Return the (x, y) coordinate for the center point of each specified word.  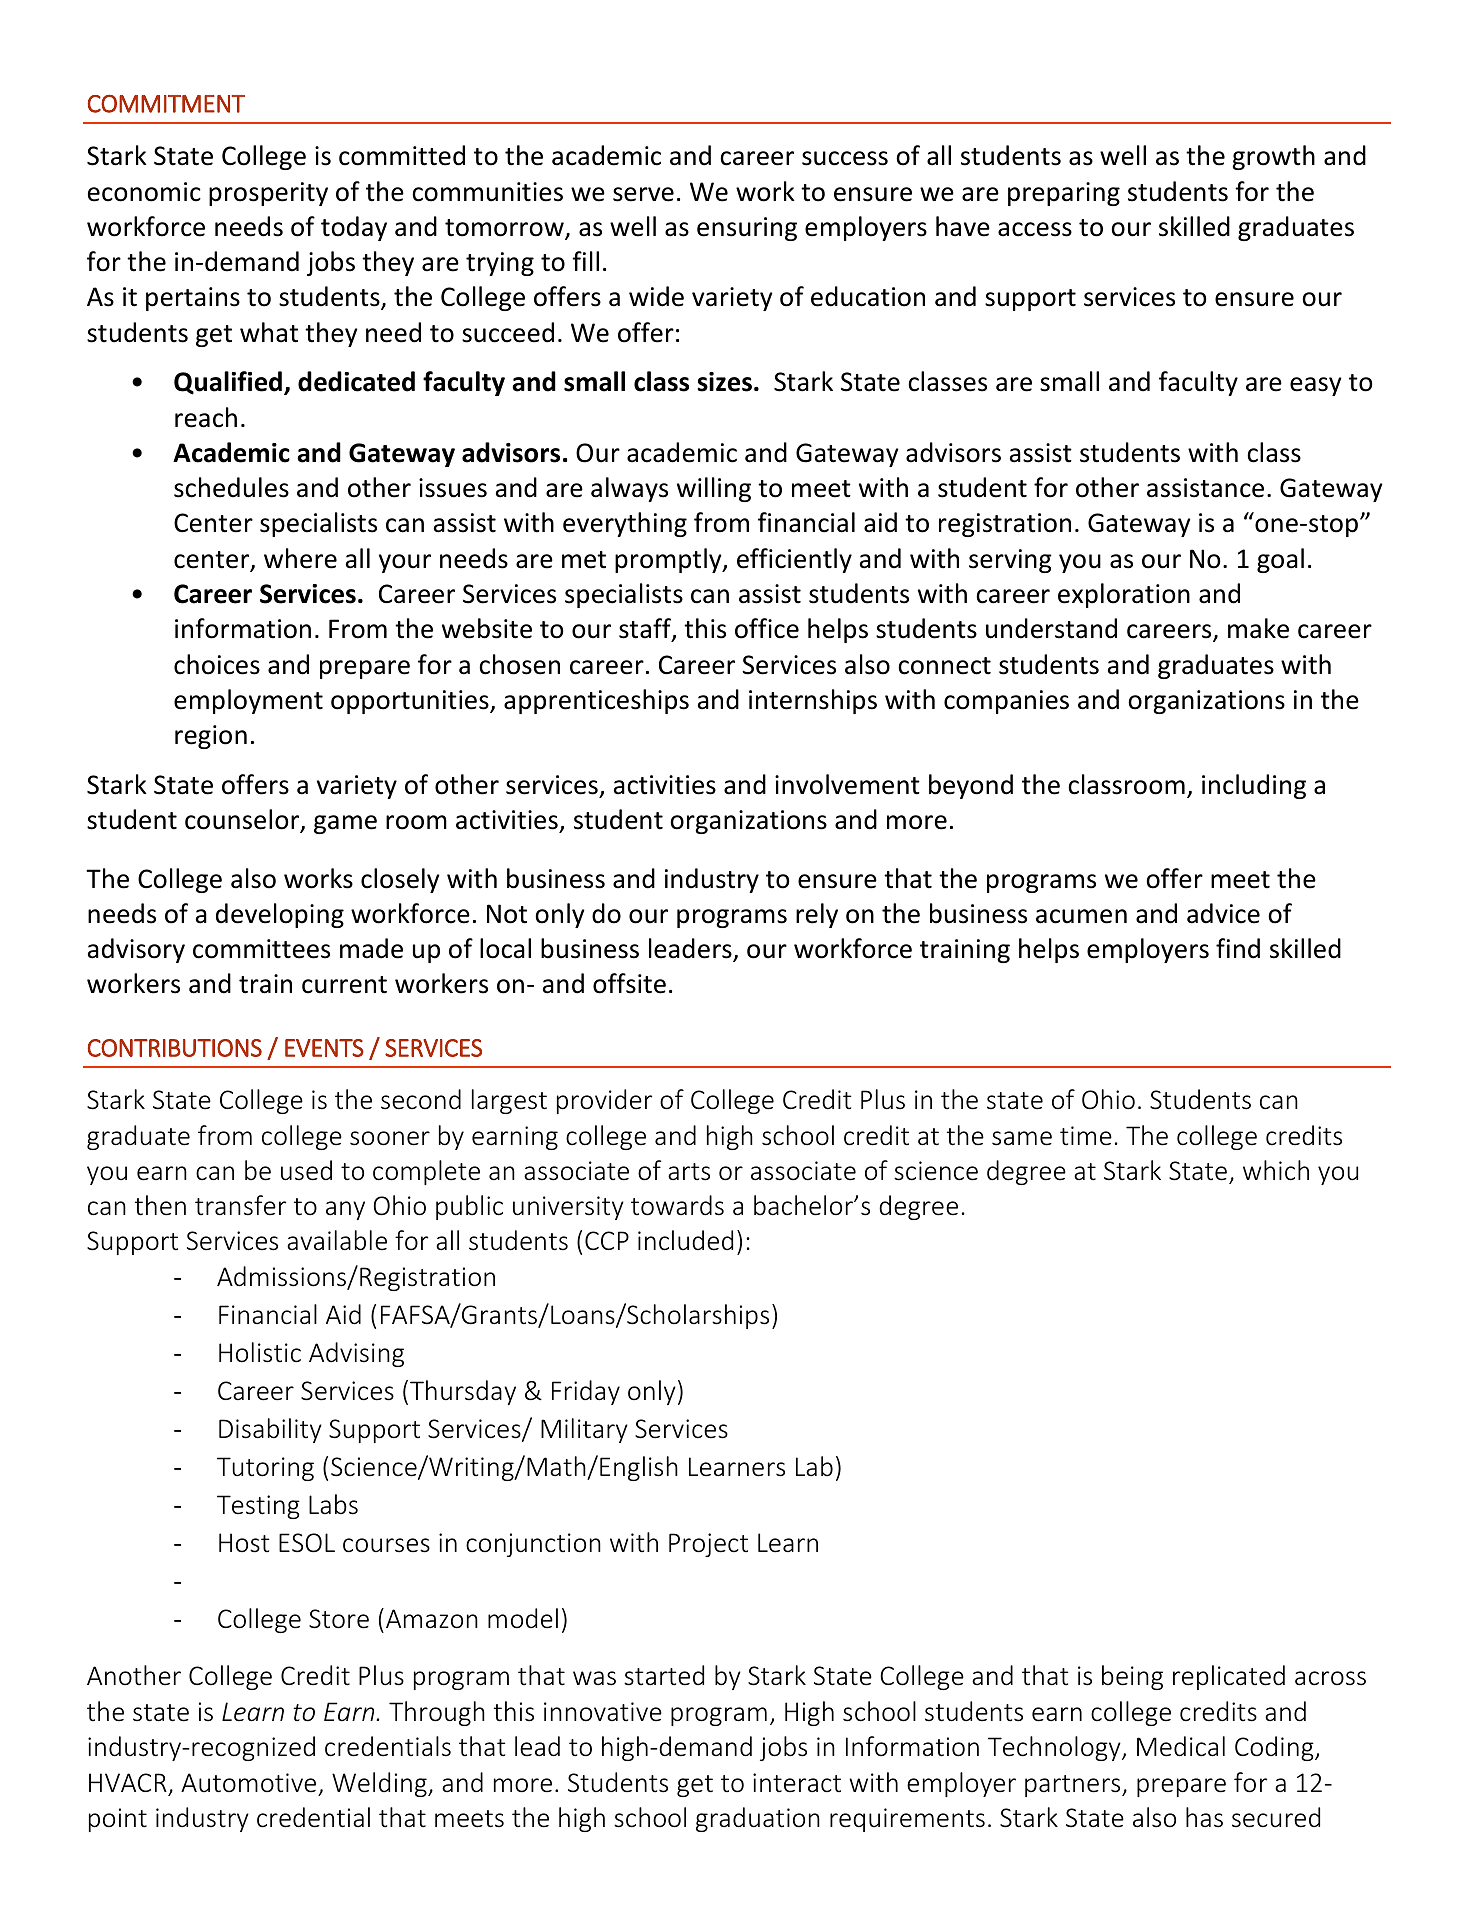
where (300, 558)
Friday (586, 1392)
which (1276, 1170)
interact (797, 1783)
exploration (1124, 595)
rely (817, 915)
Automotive (248, 1783)
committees (261, 949)
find (1238, 948)
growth (1273, 157)
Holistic (260, 1352)
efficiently (794, 560)
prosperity (268, 194)
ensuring (747, 229)
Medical (1181, 1746)
